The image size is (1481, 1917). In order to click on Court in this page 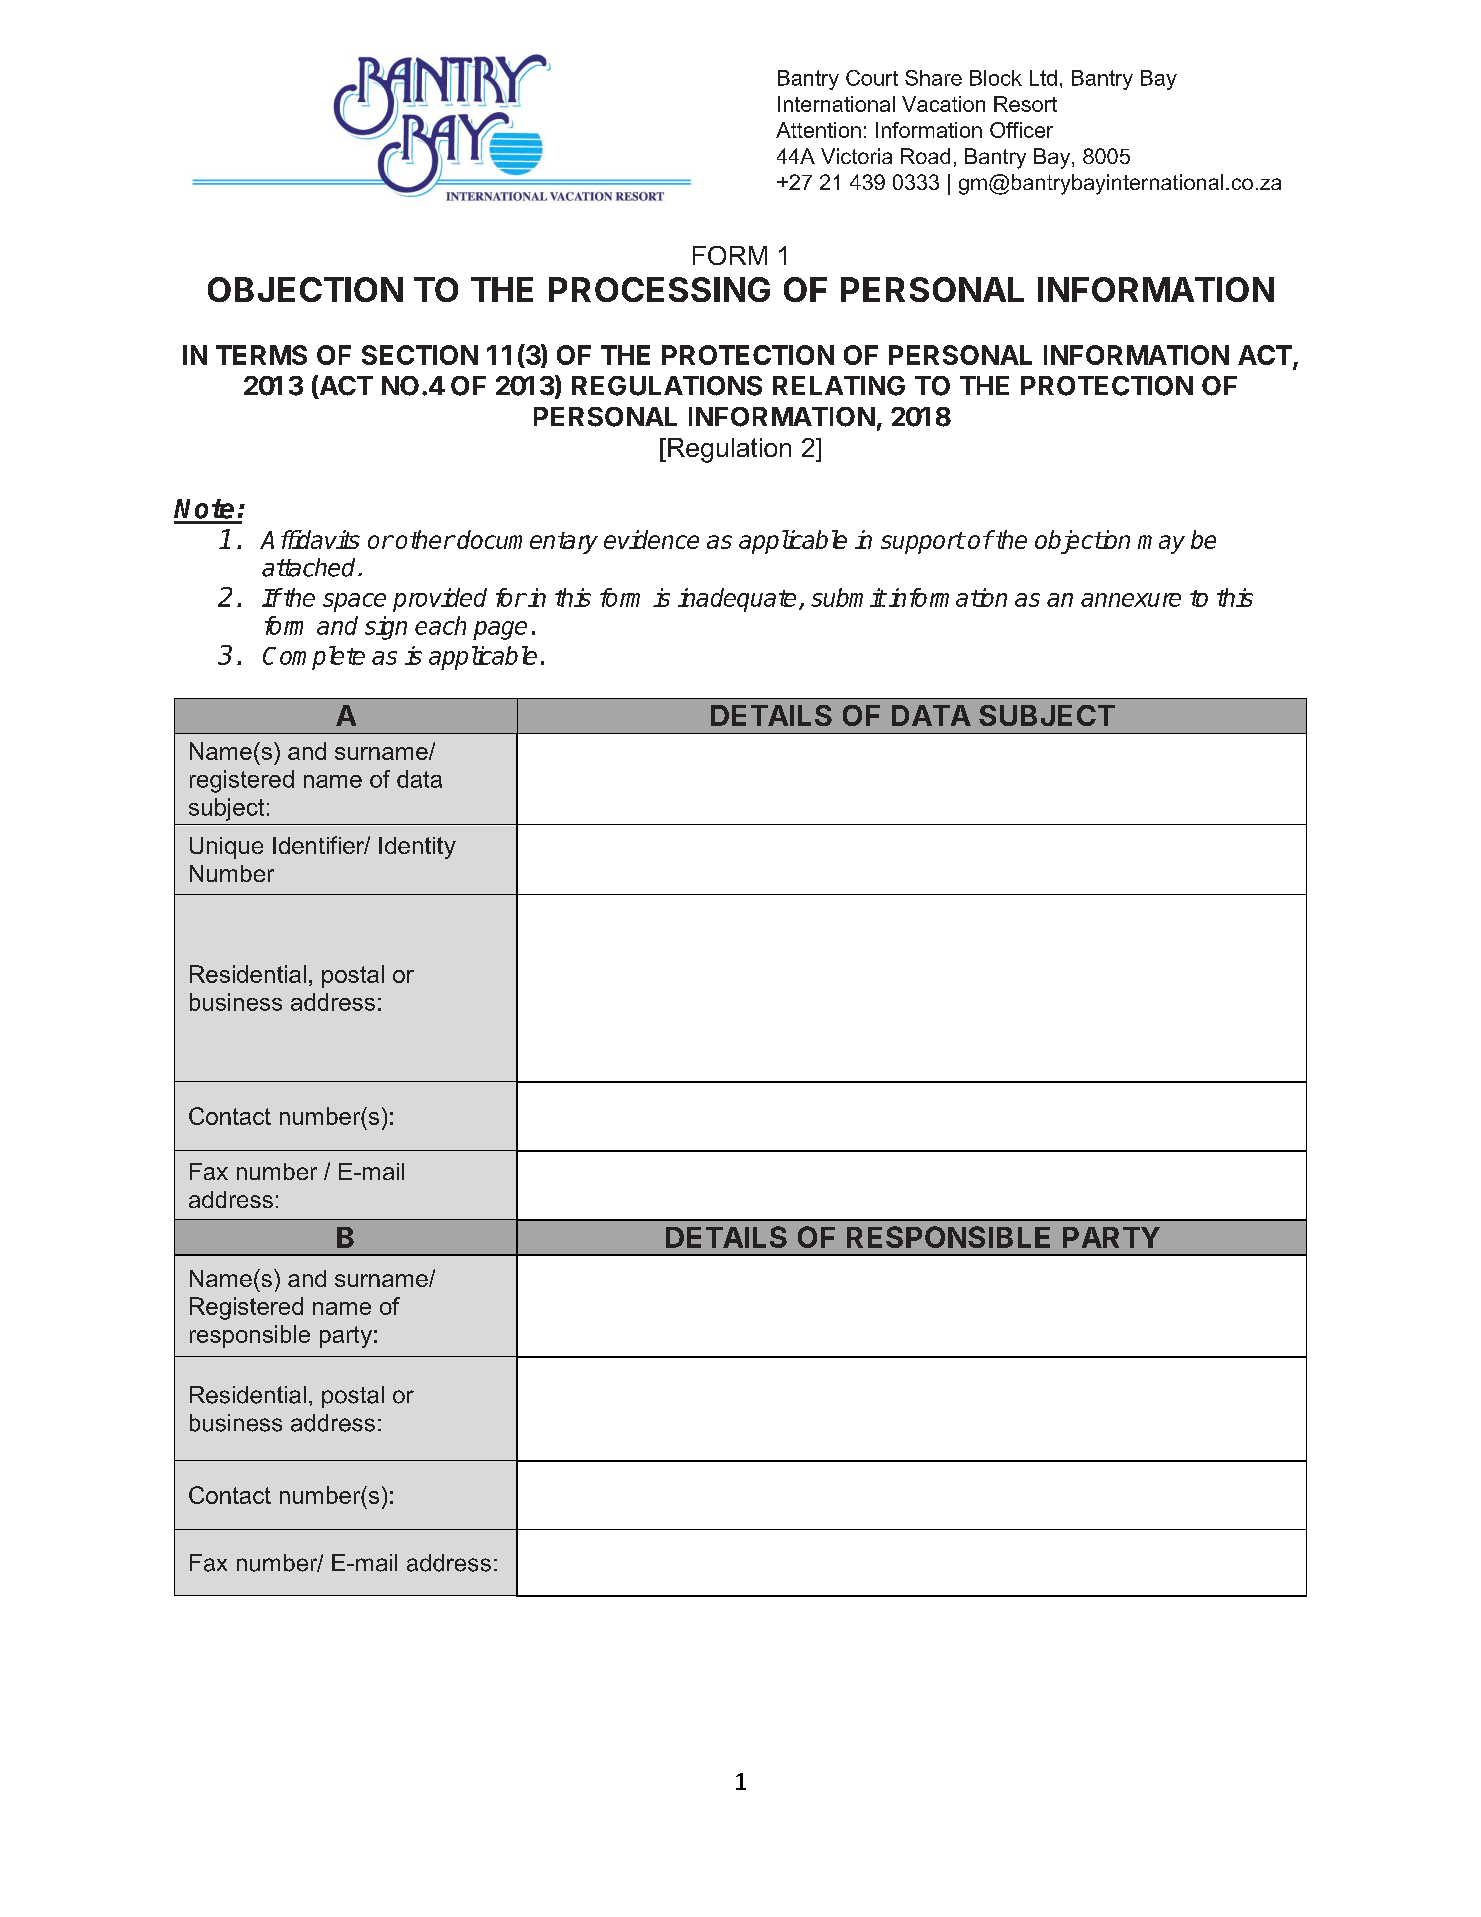, I will do `click(872, 78)`.
